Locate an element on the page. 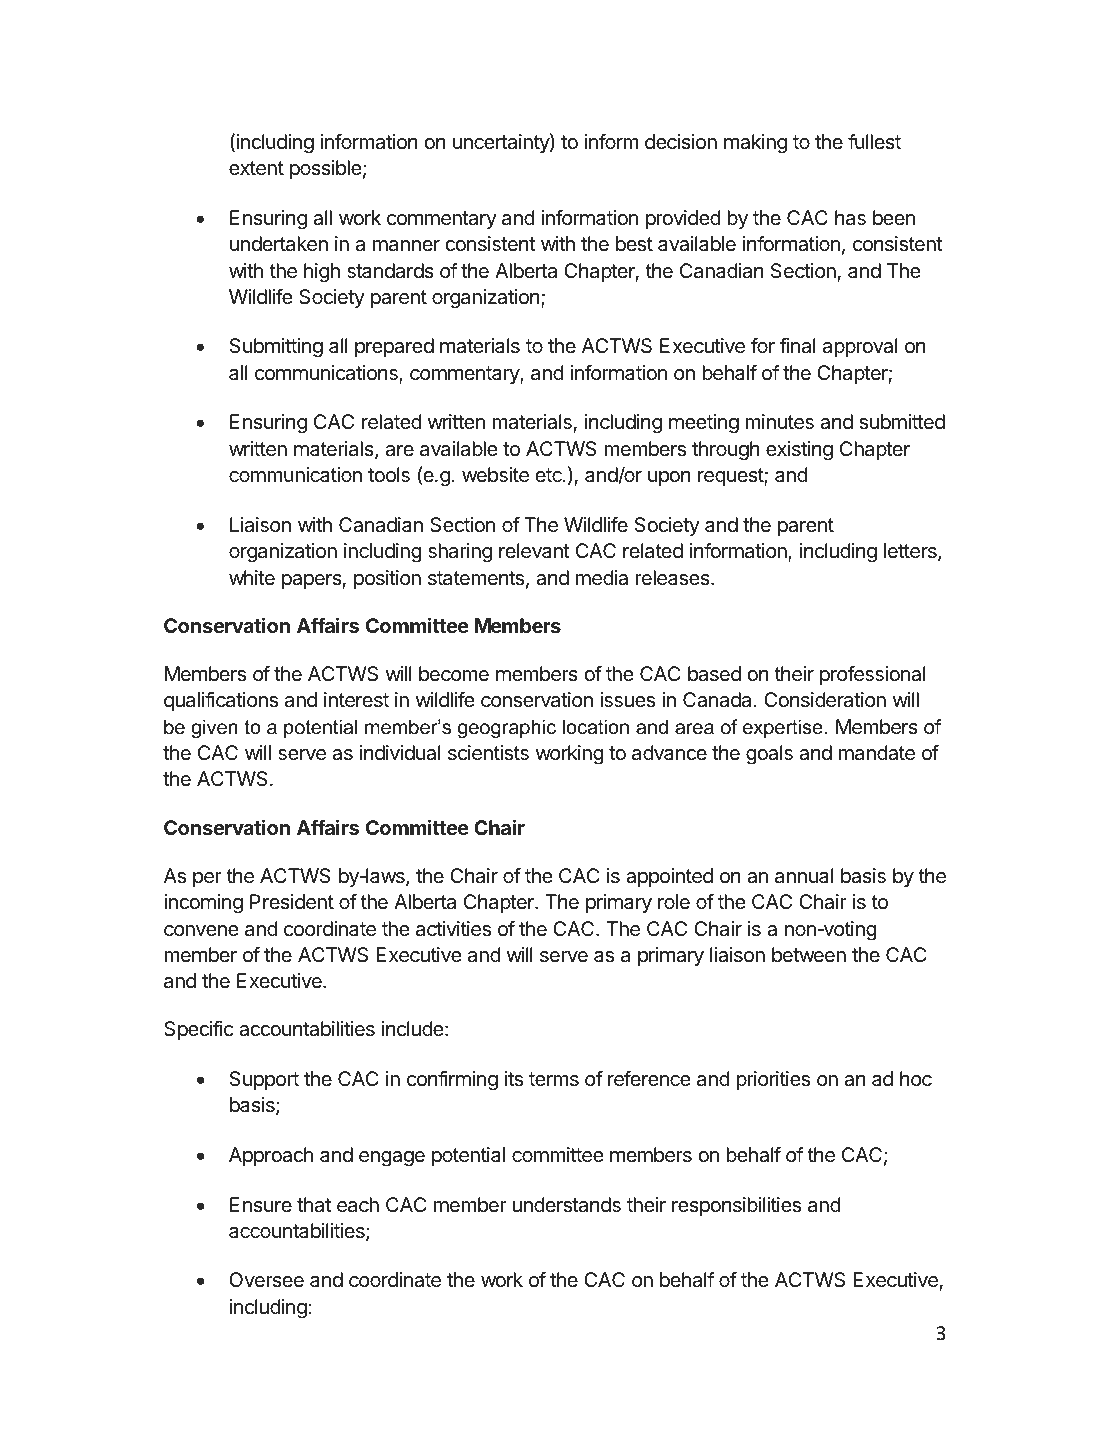 This page has height=1437, width=1110. understands is located at coordinates (566, 1205).
